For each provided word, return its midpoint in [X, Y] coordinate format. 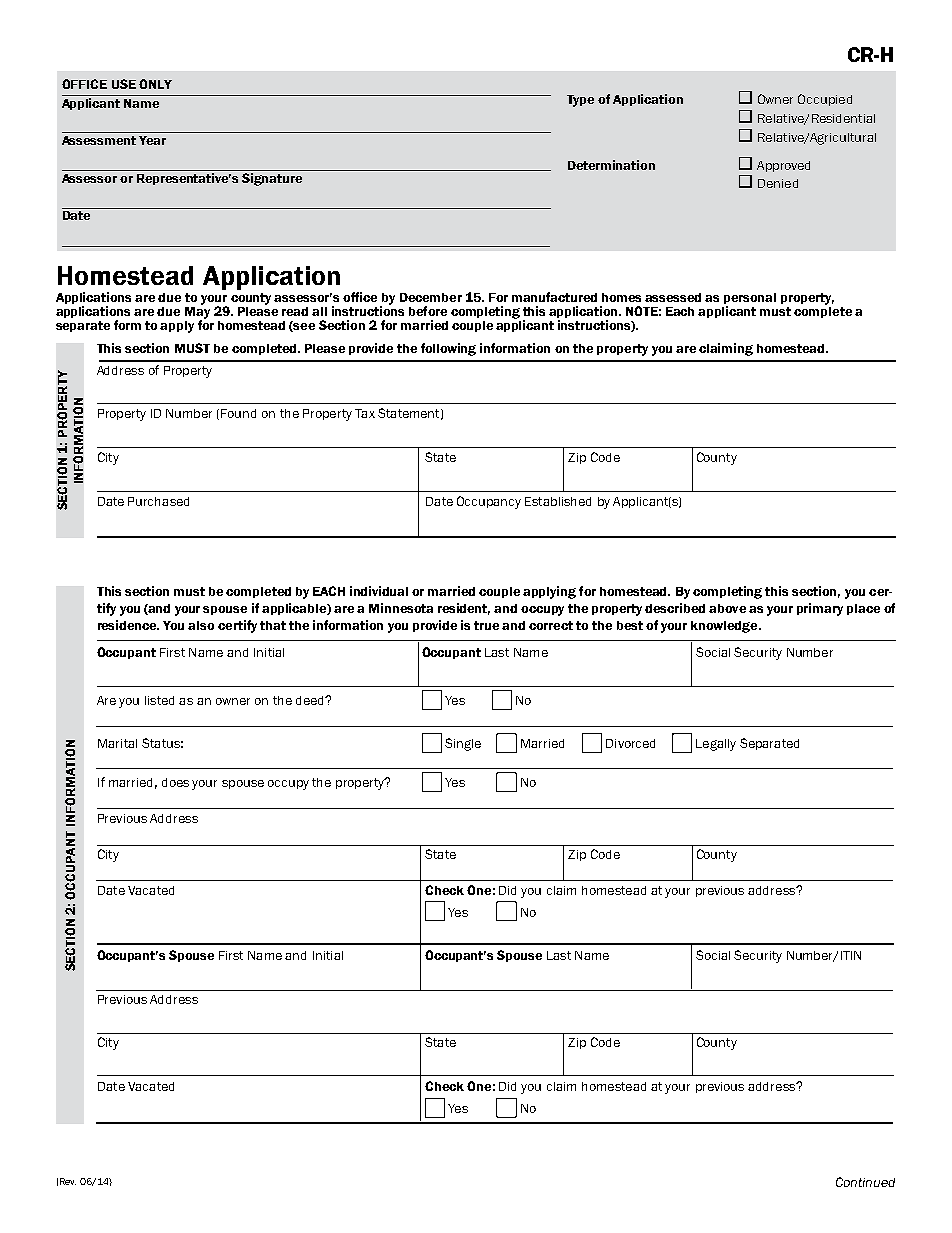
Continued [865, 1182]
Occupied [825, 100]
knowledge [725, 627]
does [175, 782]
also [201, 625]
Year [152, 140]
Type [580, 101]
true [486, 625]
